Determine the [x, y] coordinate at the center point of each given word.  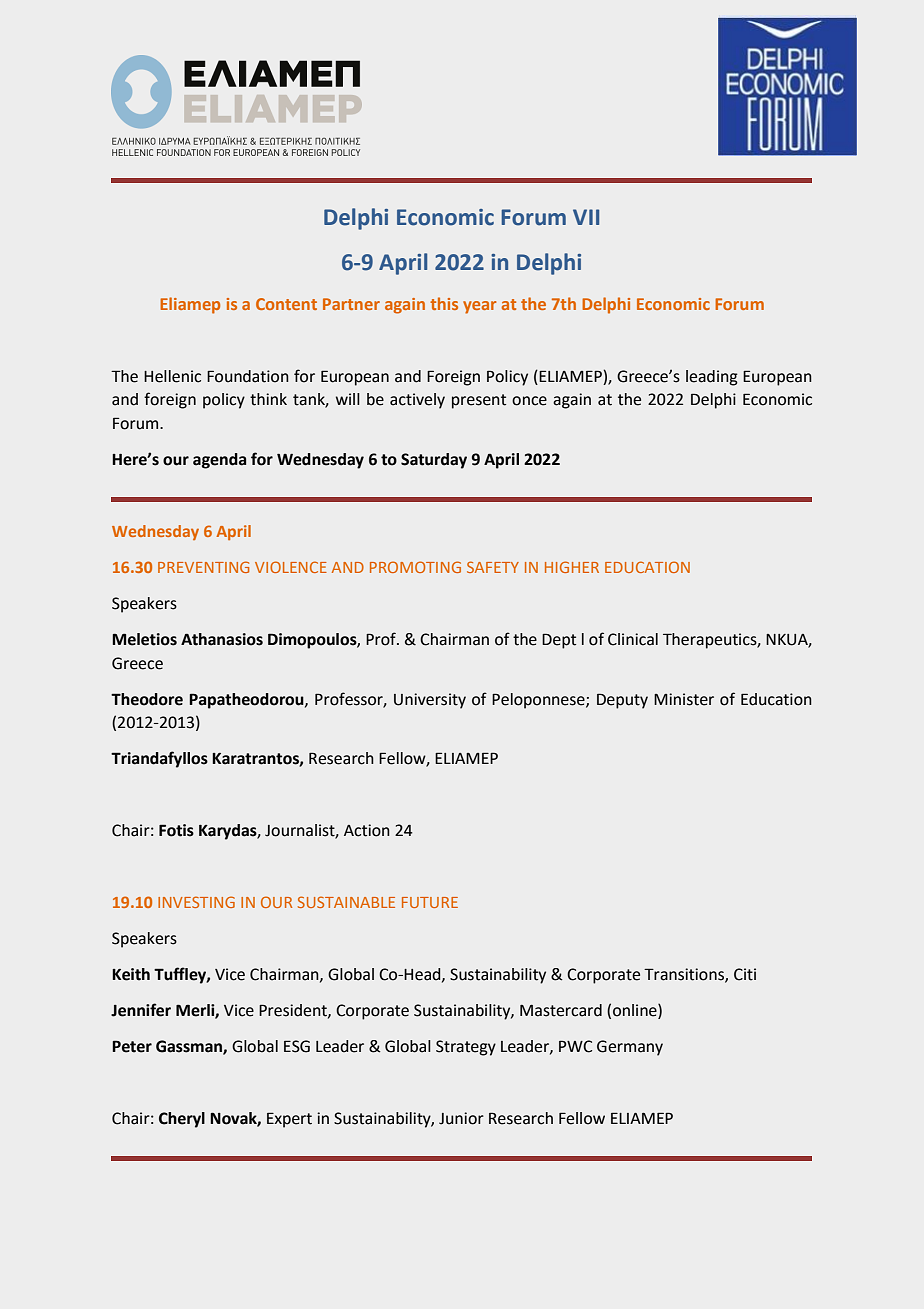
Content [286, 304]
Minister [684, 699]
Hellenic [172, 376]
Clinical [633, 639]
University [430, 701]
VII [586, 217]
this [444, 303]
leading [712, 378]
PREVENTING [203, 567]
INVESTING [196, 902]
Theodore [147, 699]
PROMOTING [415, 567]
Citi [745, 974]
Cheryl [182, 1120]
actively [417, 401]
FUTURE [430, 902]
